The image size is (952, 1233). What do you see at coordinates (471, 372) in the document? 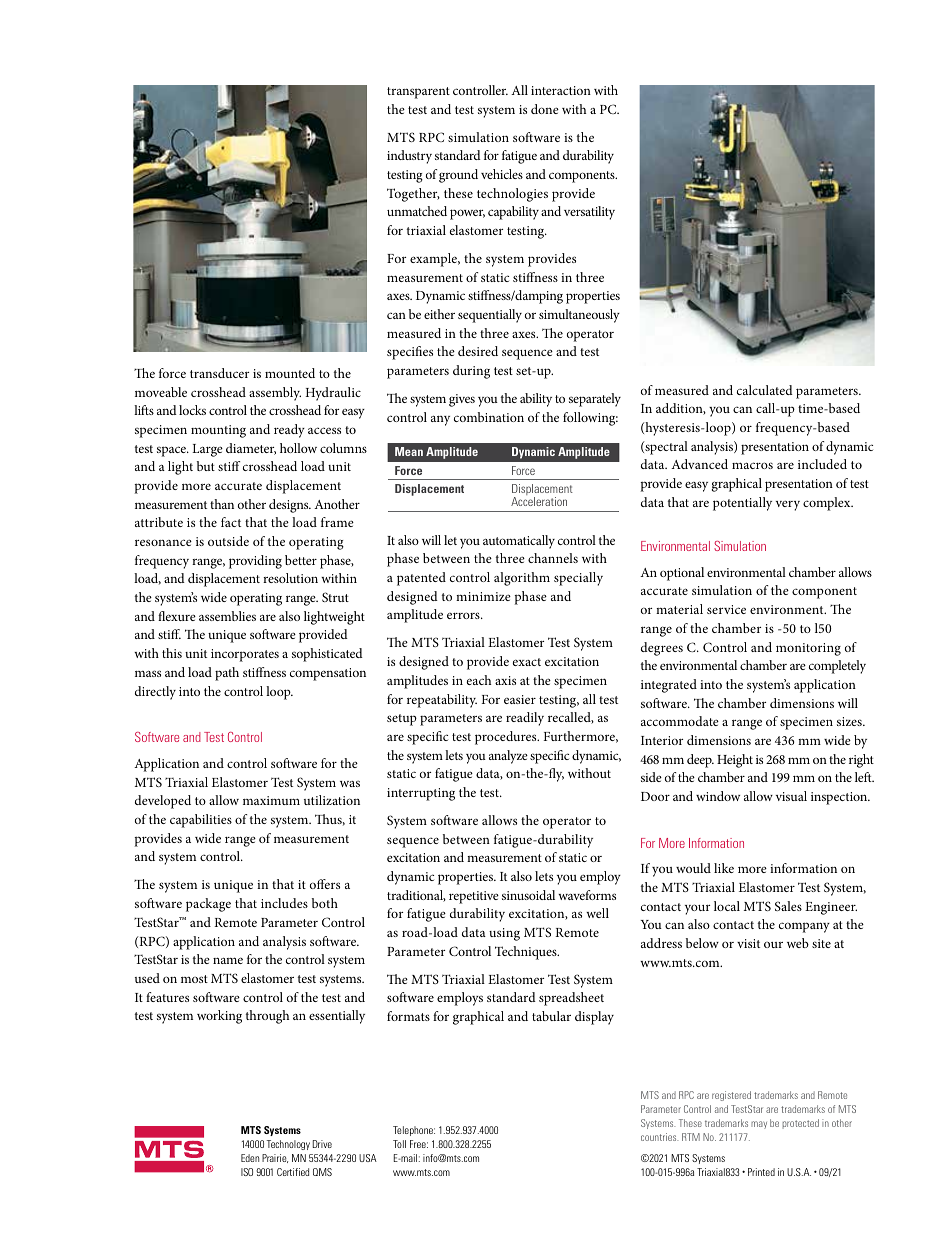
I see `during` at bounding box center [471, 372].
